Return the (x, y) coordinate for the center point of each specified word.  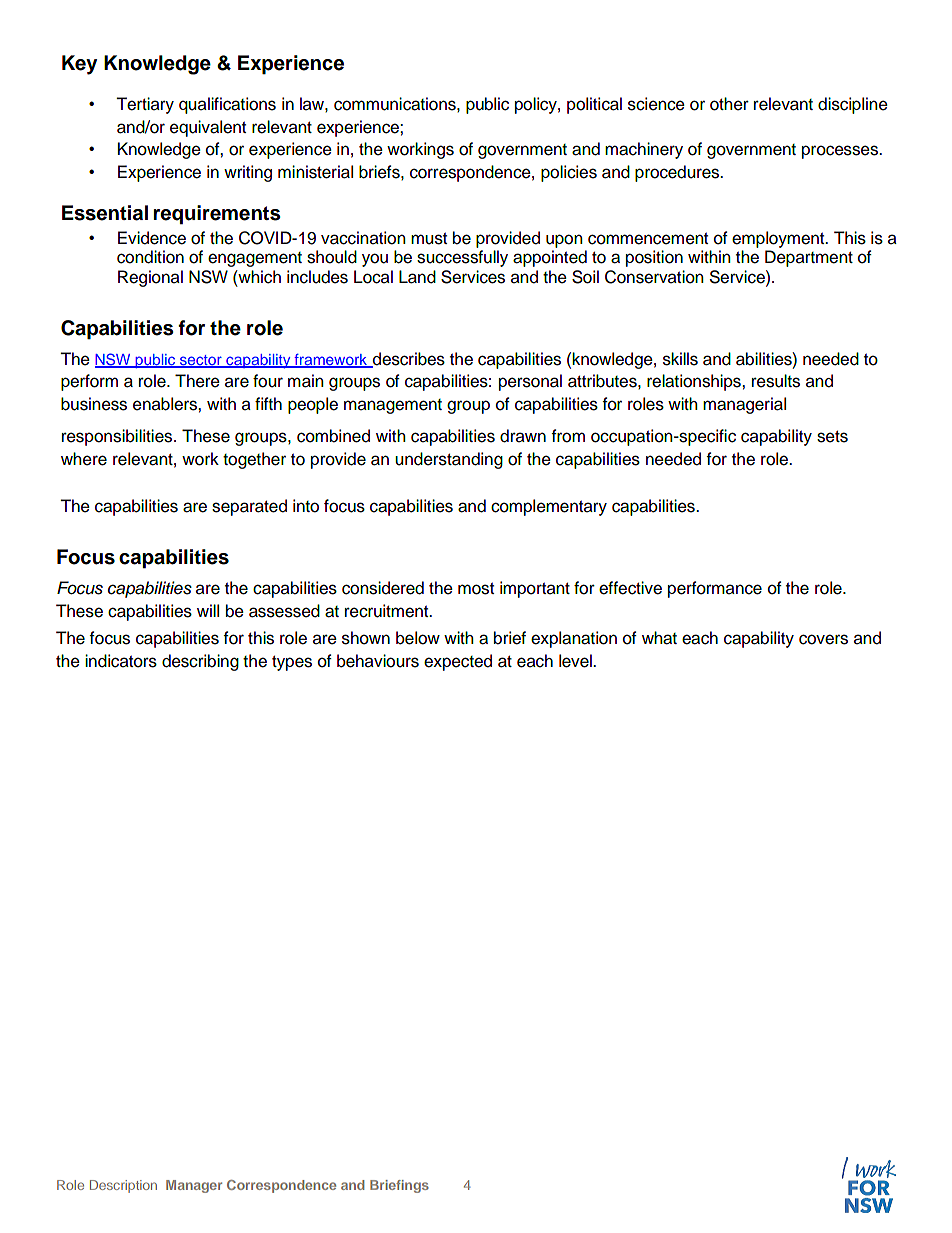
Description (123, 1186)
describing (200, 662)
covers (823, 639)
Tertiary (145, 105)
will (208, 610)
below (418, 638)
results (776, 381)
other (729, 104)
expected (458, 662)
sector (200, 361)
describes (408, 360)
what (659, 638)
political (594, 105)
